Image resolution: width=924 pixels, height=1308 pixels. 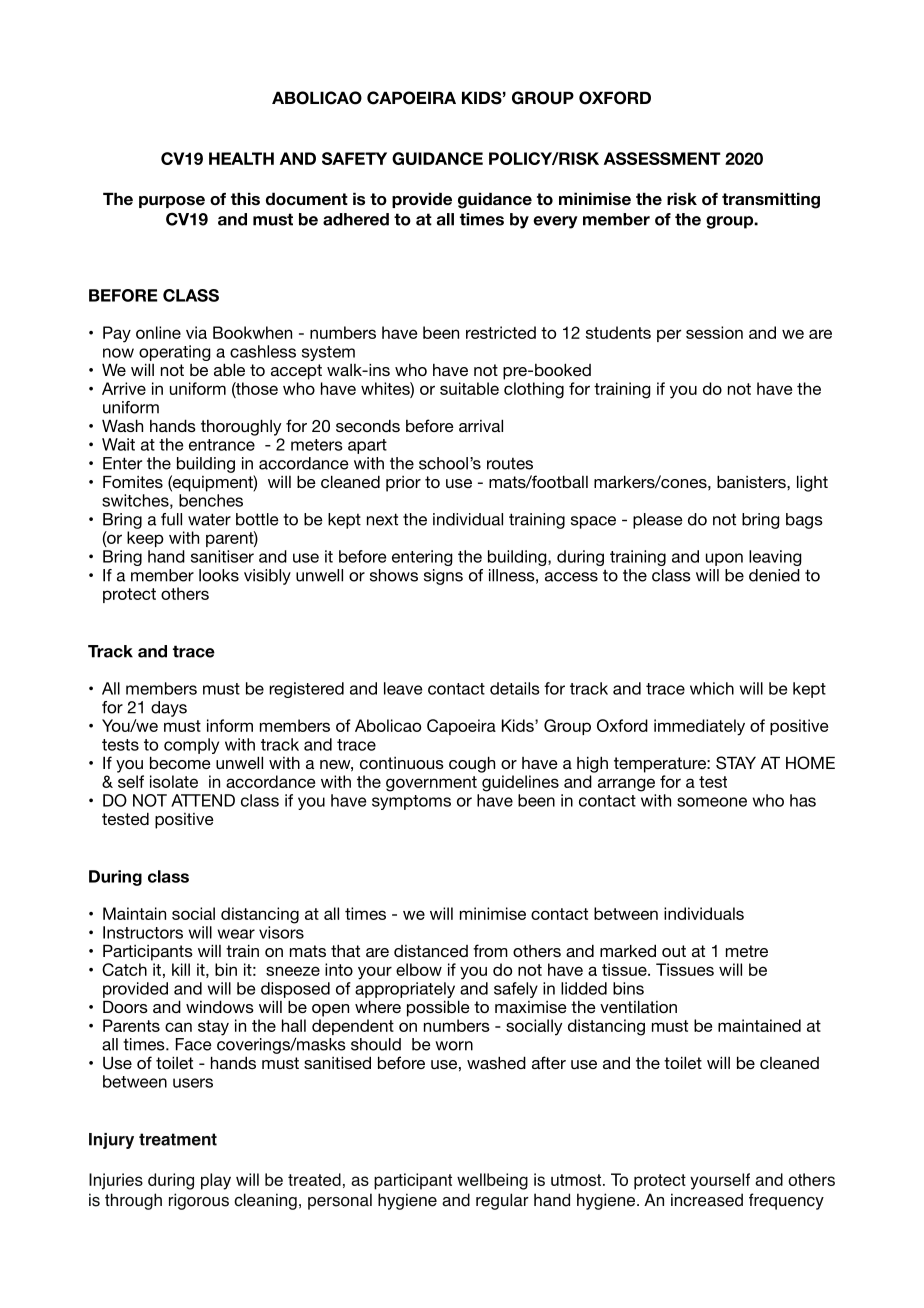 What do you see at coordinates (222, 445) in the page?
I see `entrance` at bounding box center [222, 445].
